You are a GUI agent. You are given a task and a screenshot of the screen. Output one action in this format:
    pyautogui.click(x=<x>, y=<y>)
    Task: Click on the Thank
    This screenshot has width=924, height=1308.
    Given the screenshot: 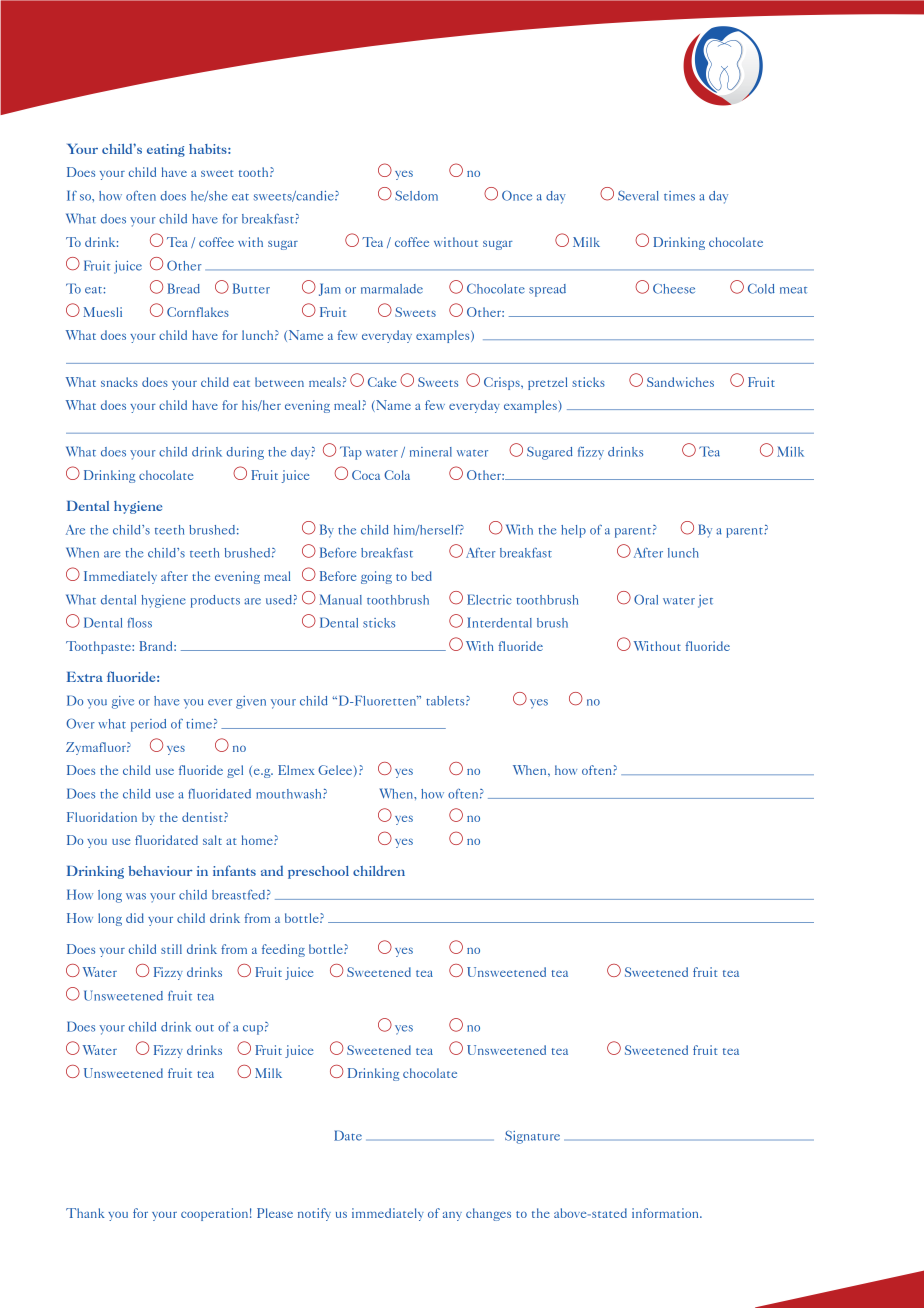 What is the action you would take?
    pyautogui.click(x=85, y=1213)
